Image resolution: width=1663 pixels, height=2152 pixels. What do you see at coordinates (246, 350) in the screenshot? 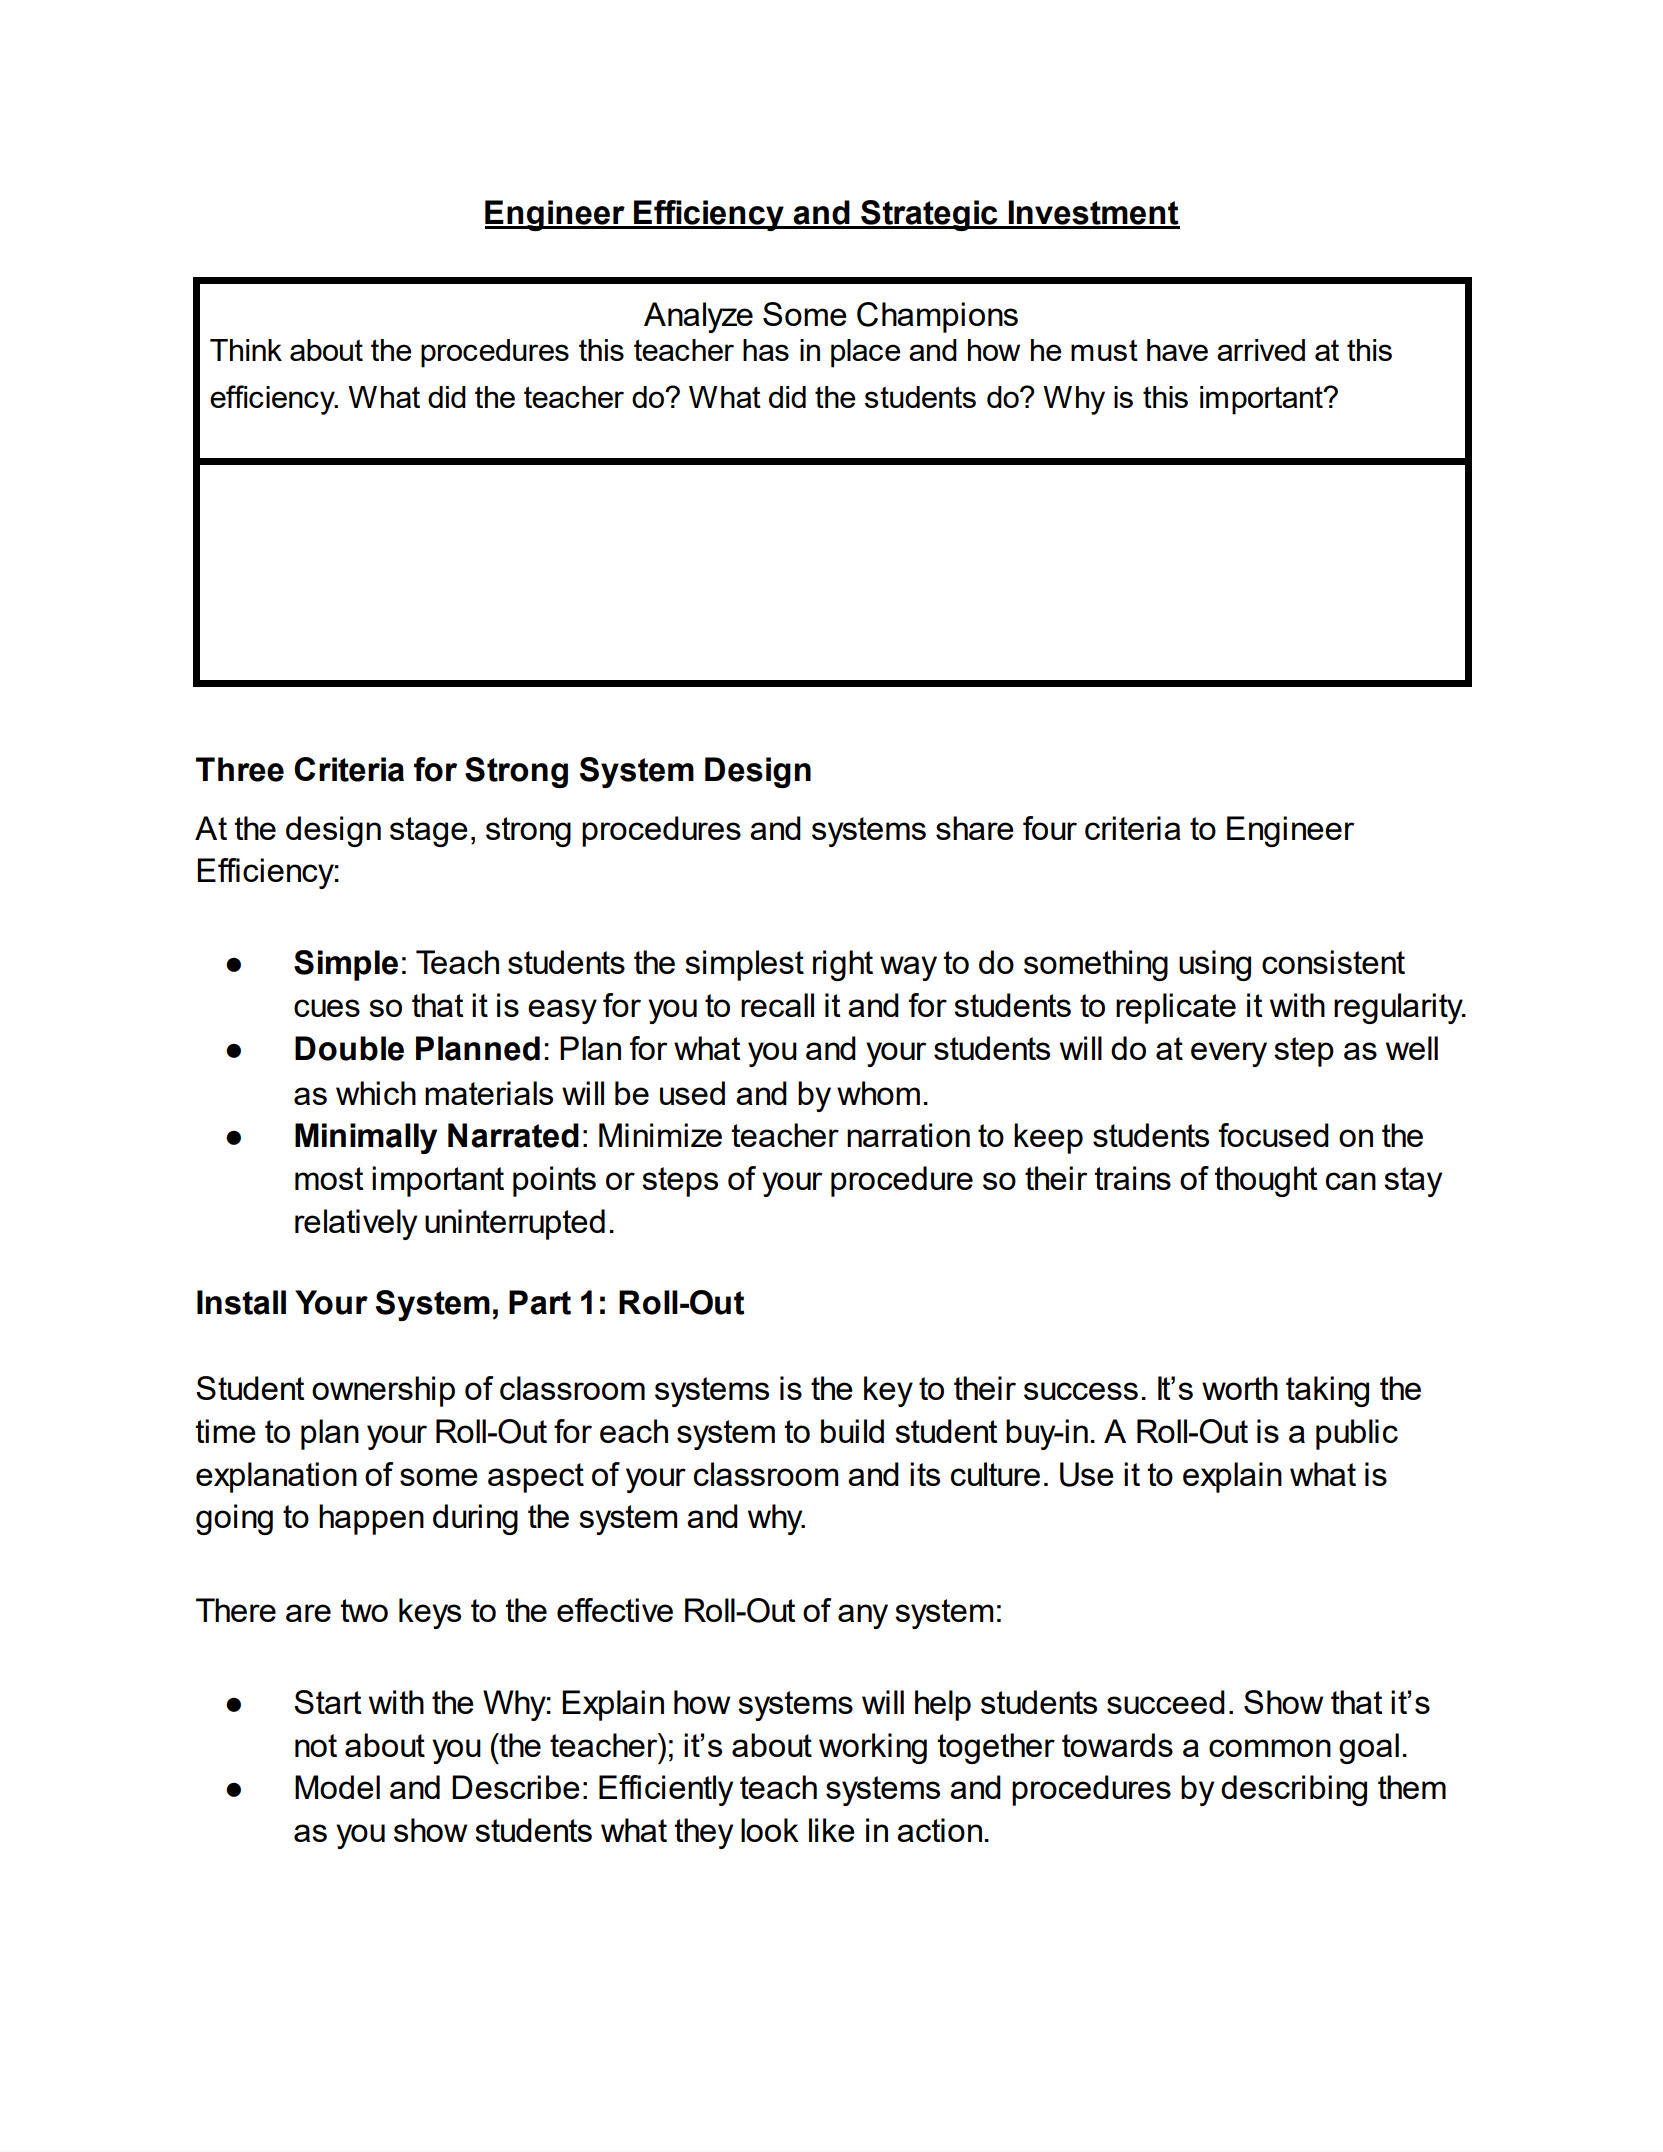
I see `Think` at bounding box center [246, 350].
